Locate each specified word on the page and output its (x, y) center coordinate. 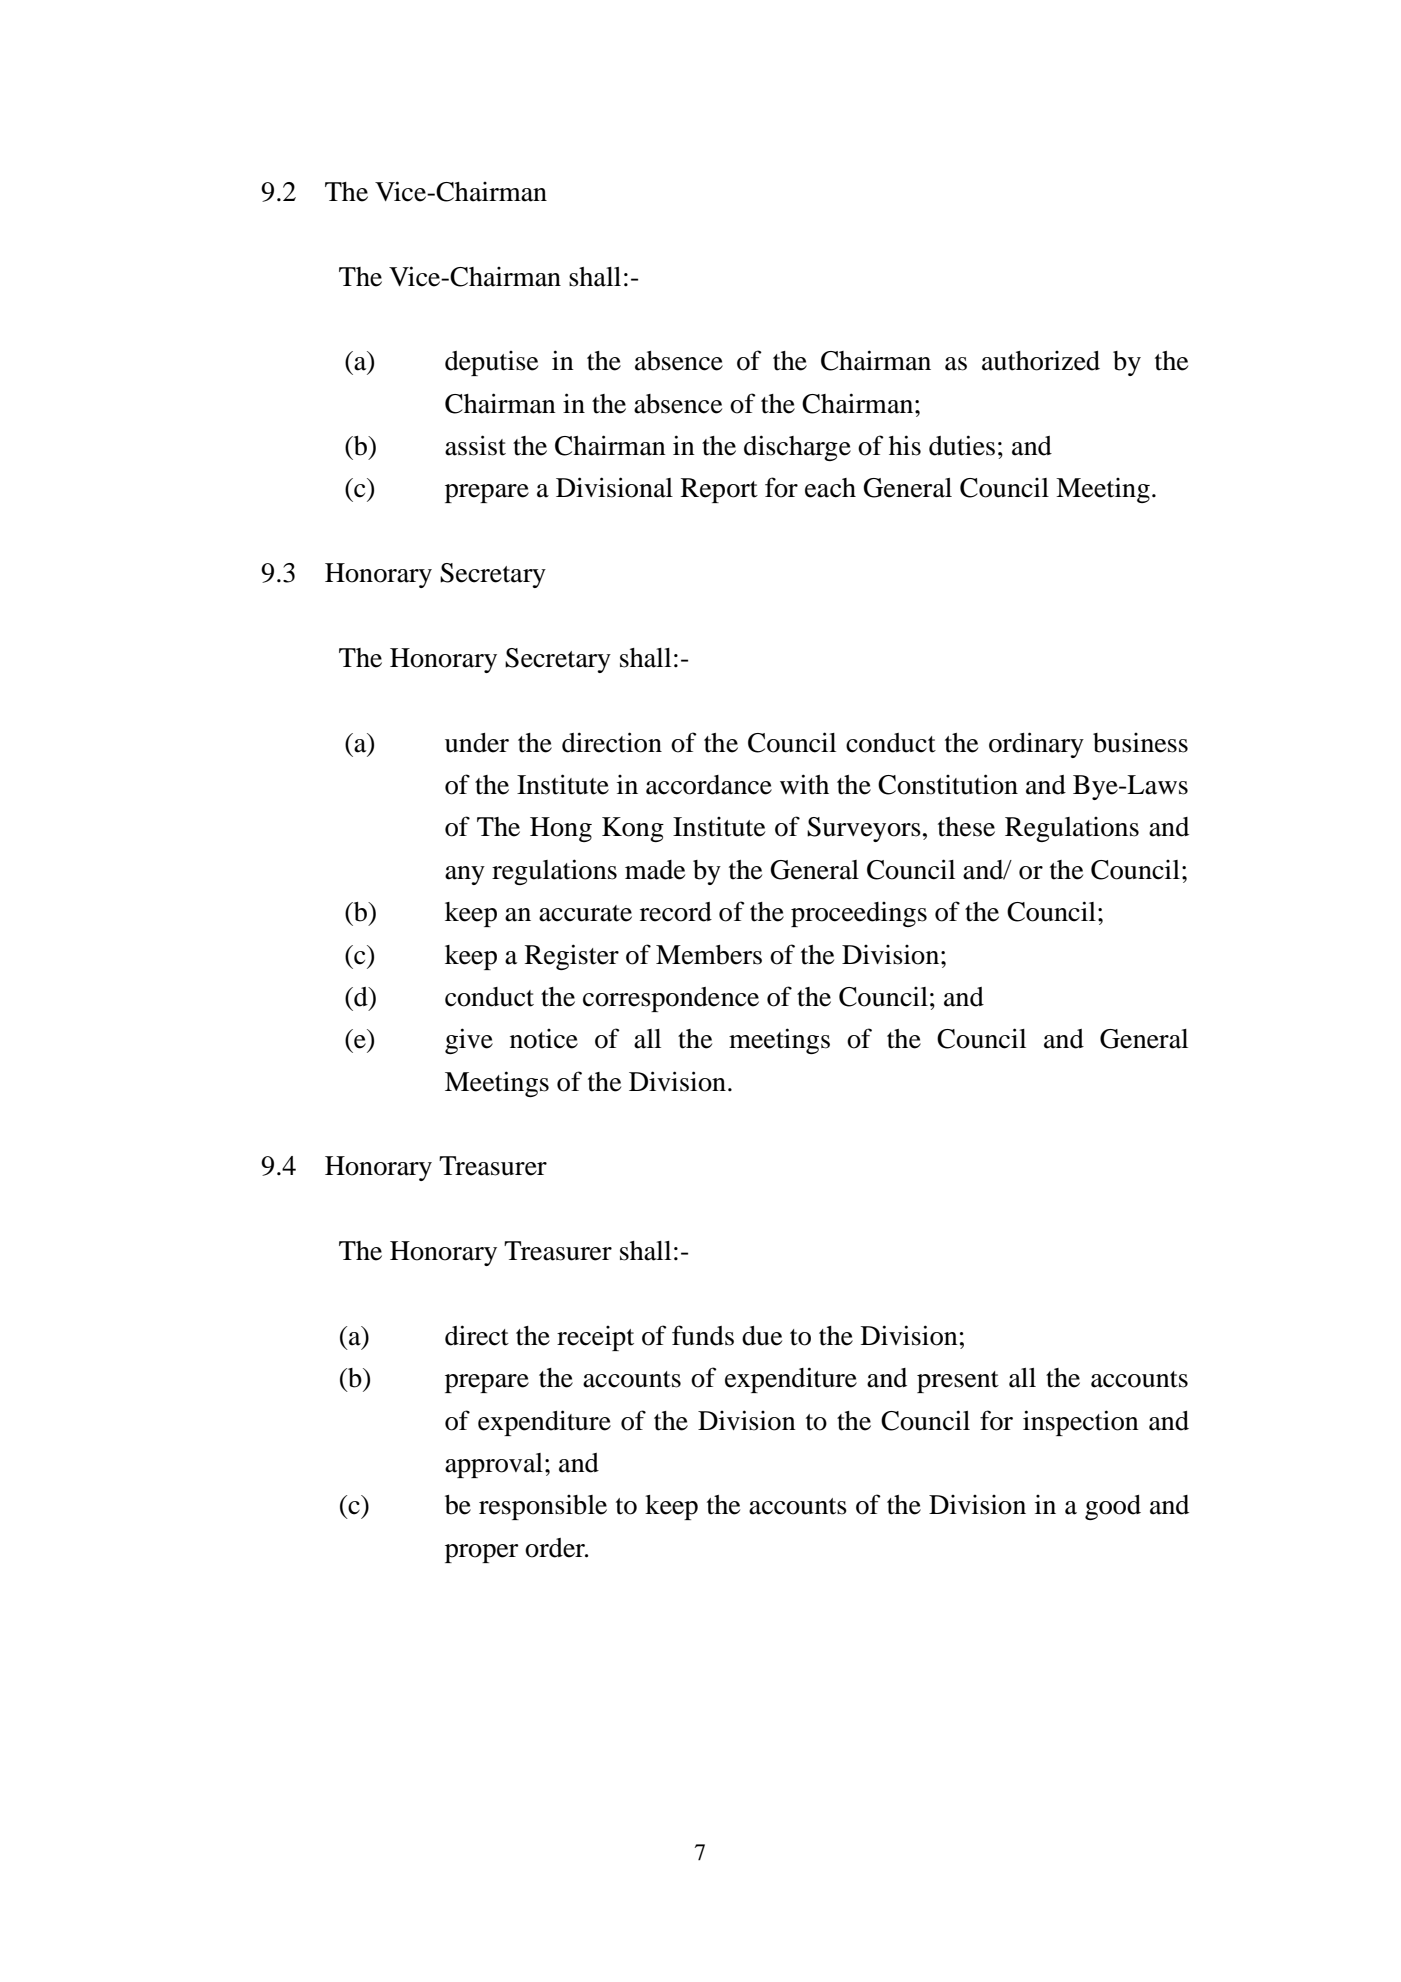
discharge (797, 448)
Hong (561, 829)
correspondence (671, 999)
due (762, 1336)
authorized (1041, 361)
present (958, 1382)
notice (544, 1039)
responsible (543, 1507)
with (804, 784)
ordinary (1036, 745)
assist (475, 445)
